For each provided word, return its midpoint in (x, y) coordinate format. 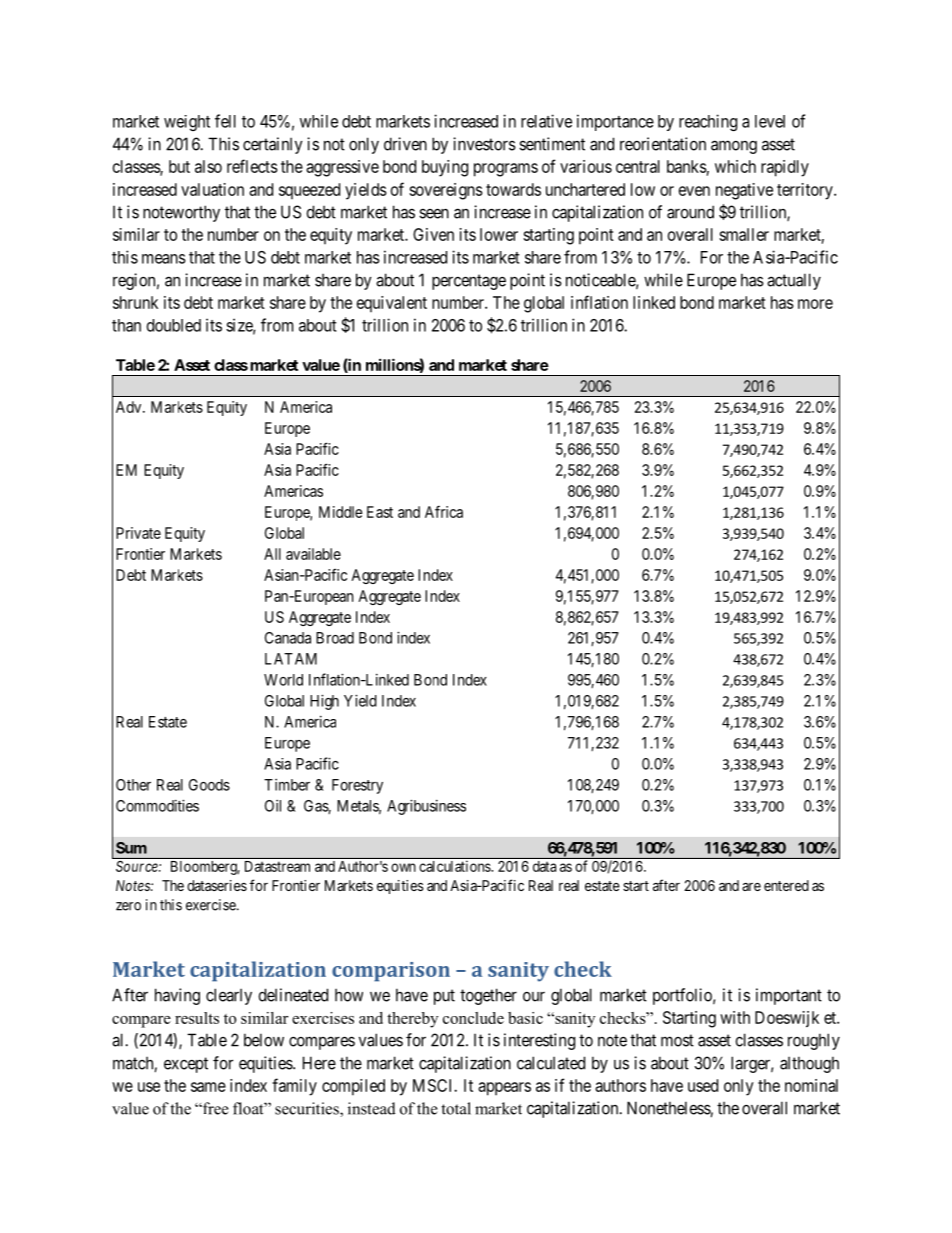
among (734, 147)
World (283, 680)
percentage (469, 282)
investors (484, 144)
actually (794, 281)
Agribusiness (426, 807)
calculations (455, 866)
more (815, 304)
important (789, 996)
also (208, 166)
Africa (444, 512)
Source (138, 866)
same (208, 1087)
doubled (174, 325)
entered (786, 885)
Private (138, 533)
